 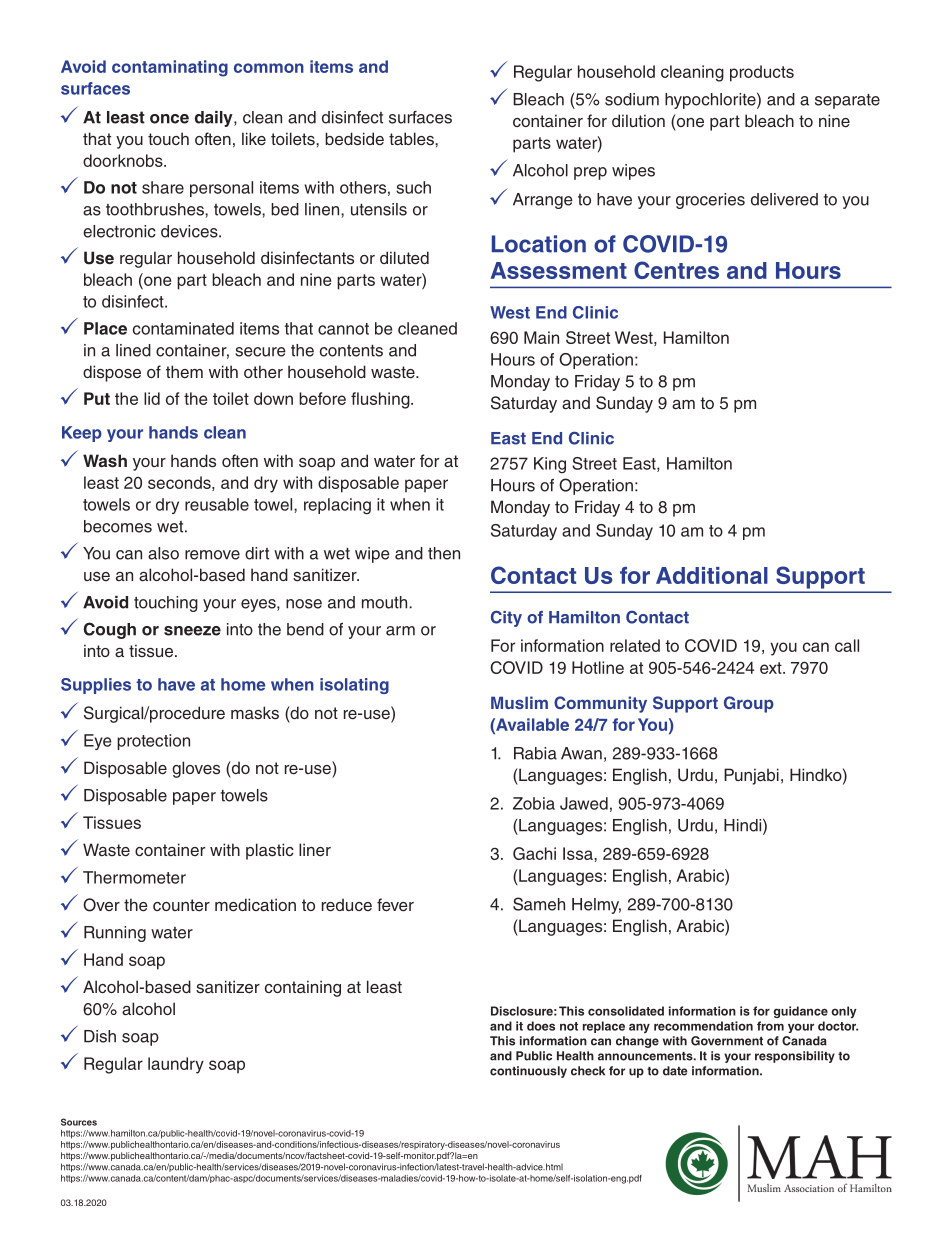 I want to click on Thermometer, so click(x=134, y=877).
